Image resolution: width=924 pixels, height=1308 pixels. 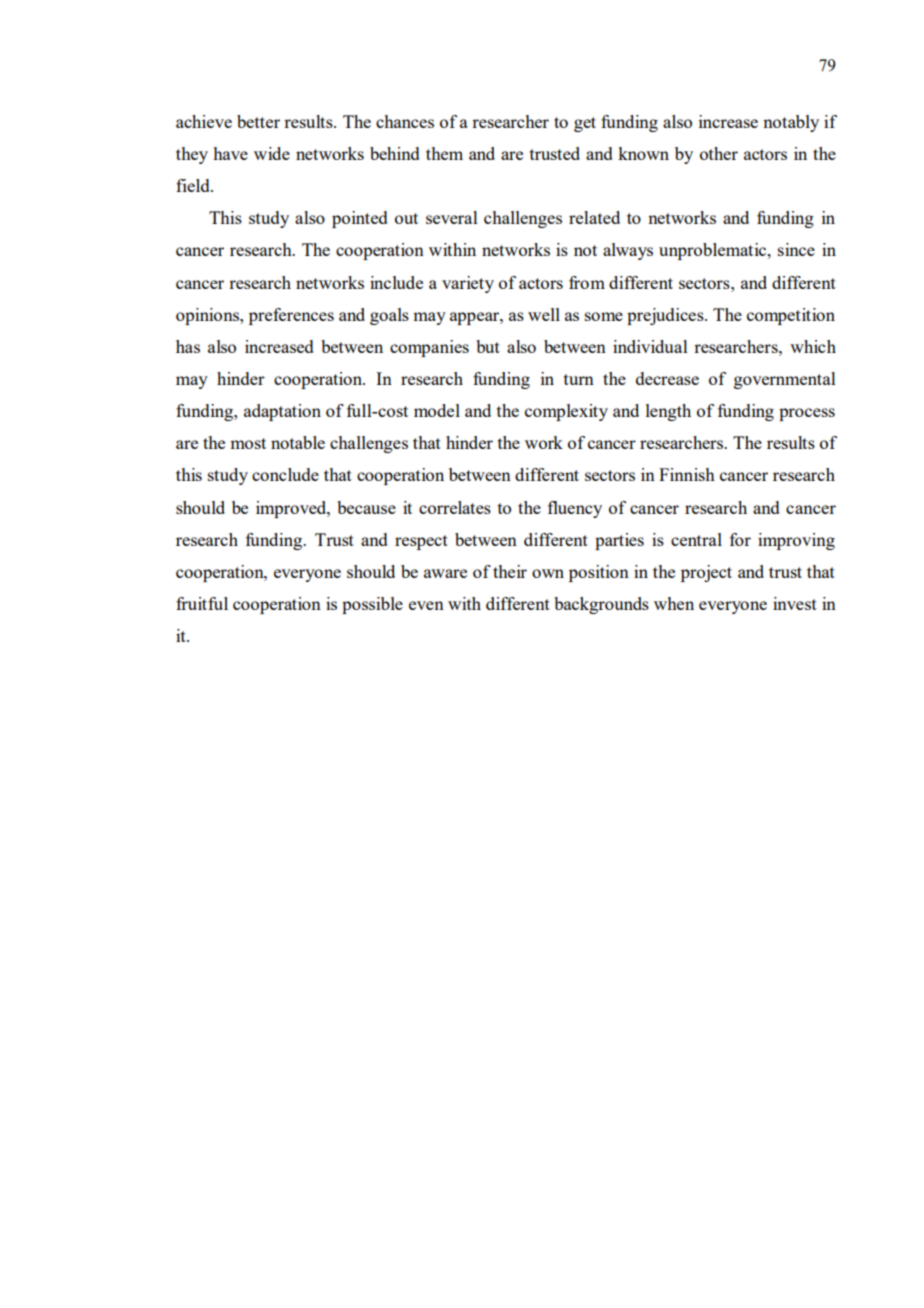 I want to click on other, so click(x=719, y=153).
